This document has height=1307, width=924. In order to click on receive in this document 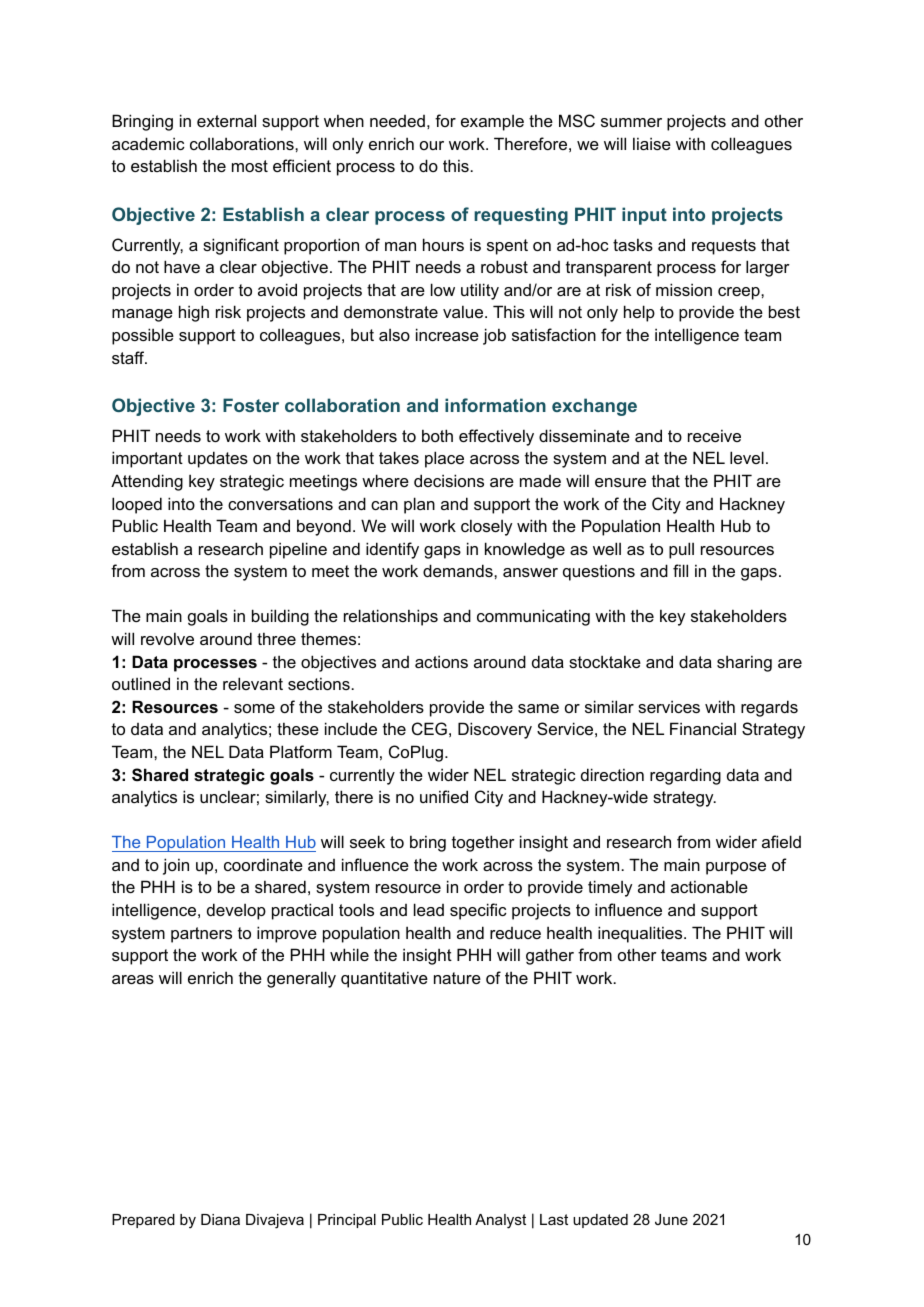, I will do `click(714, 435)`.
